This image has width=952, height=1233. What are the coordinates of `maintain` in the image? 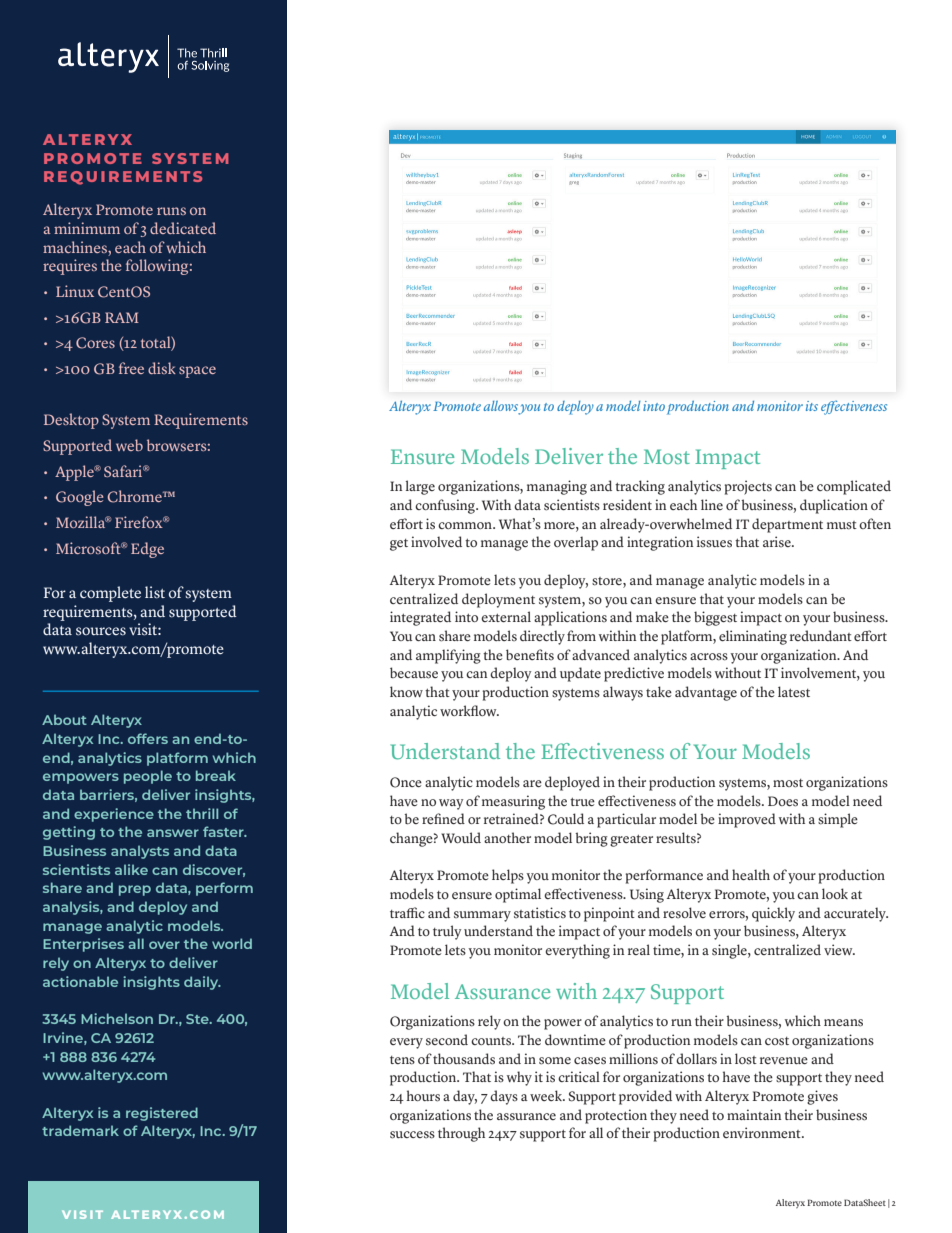 It's located at (754, 1114).
